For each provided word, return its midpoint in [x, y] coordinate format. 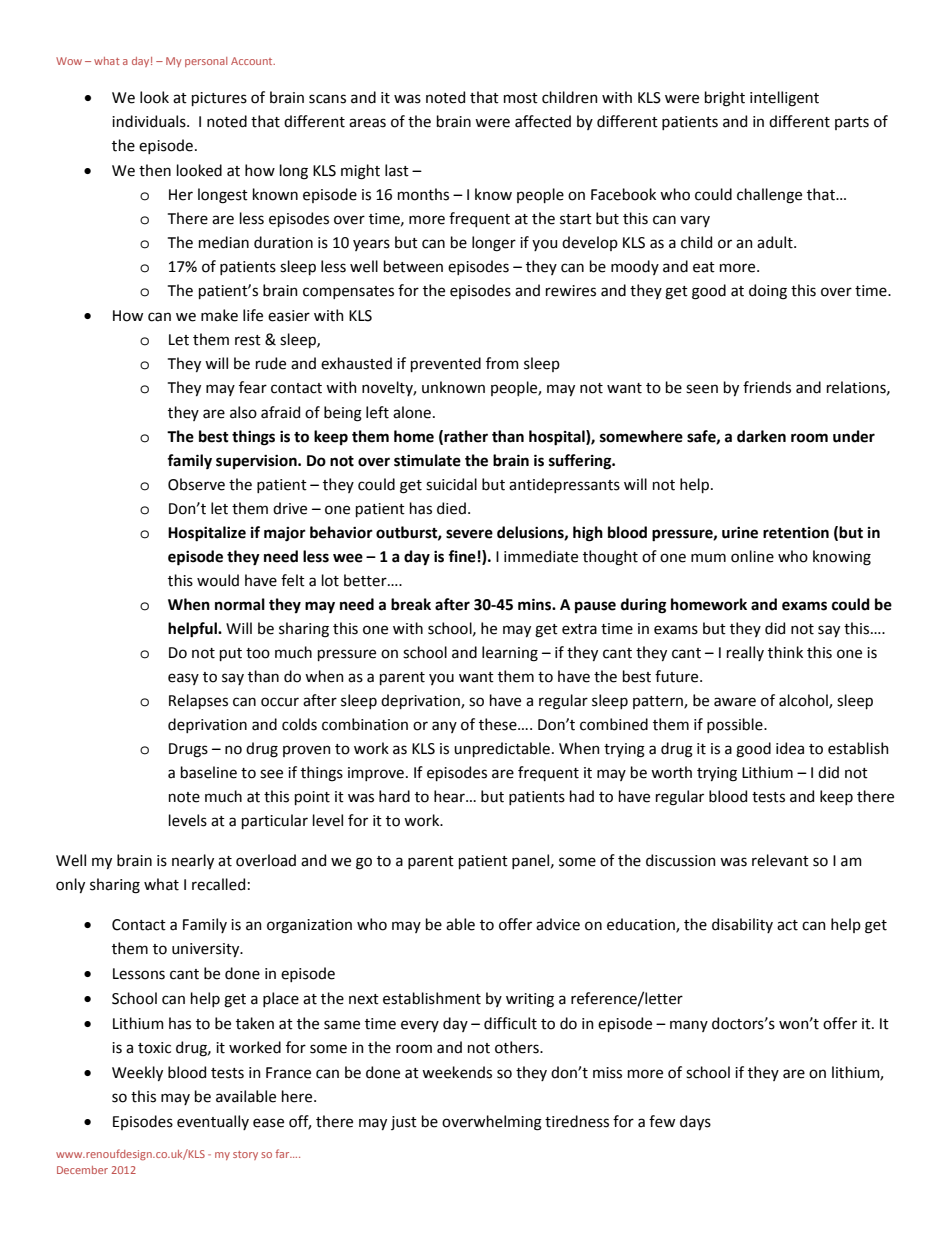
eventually [213, 1122]
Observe [196, 484]
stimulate [427, 460]
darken [761, 436]
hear [450, 796]
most [521, 98]
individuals [150, 121]
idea [790, 748]
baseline [209, 772]
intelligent [784, 99]
